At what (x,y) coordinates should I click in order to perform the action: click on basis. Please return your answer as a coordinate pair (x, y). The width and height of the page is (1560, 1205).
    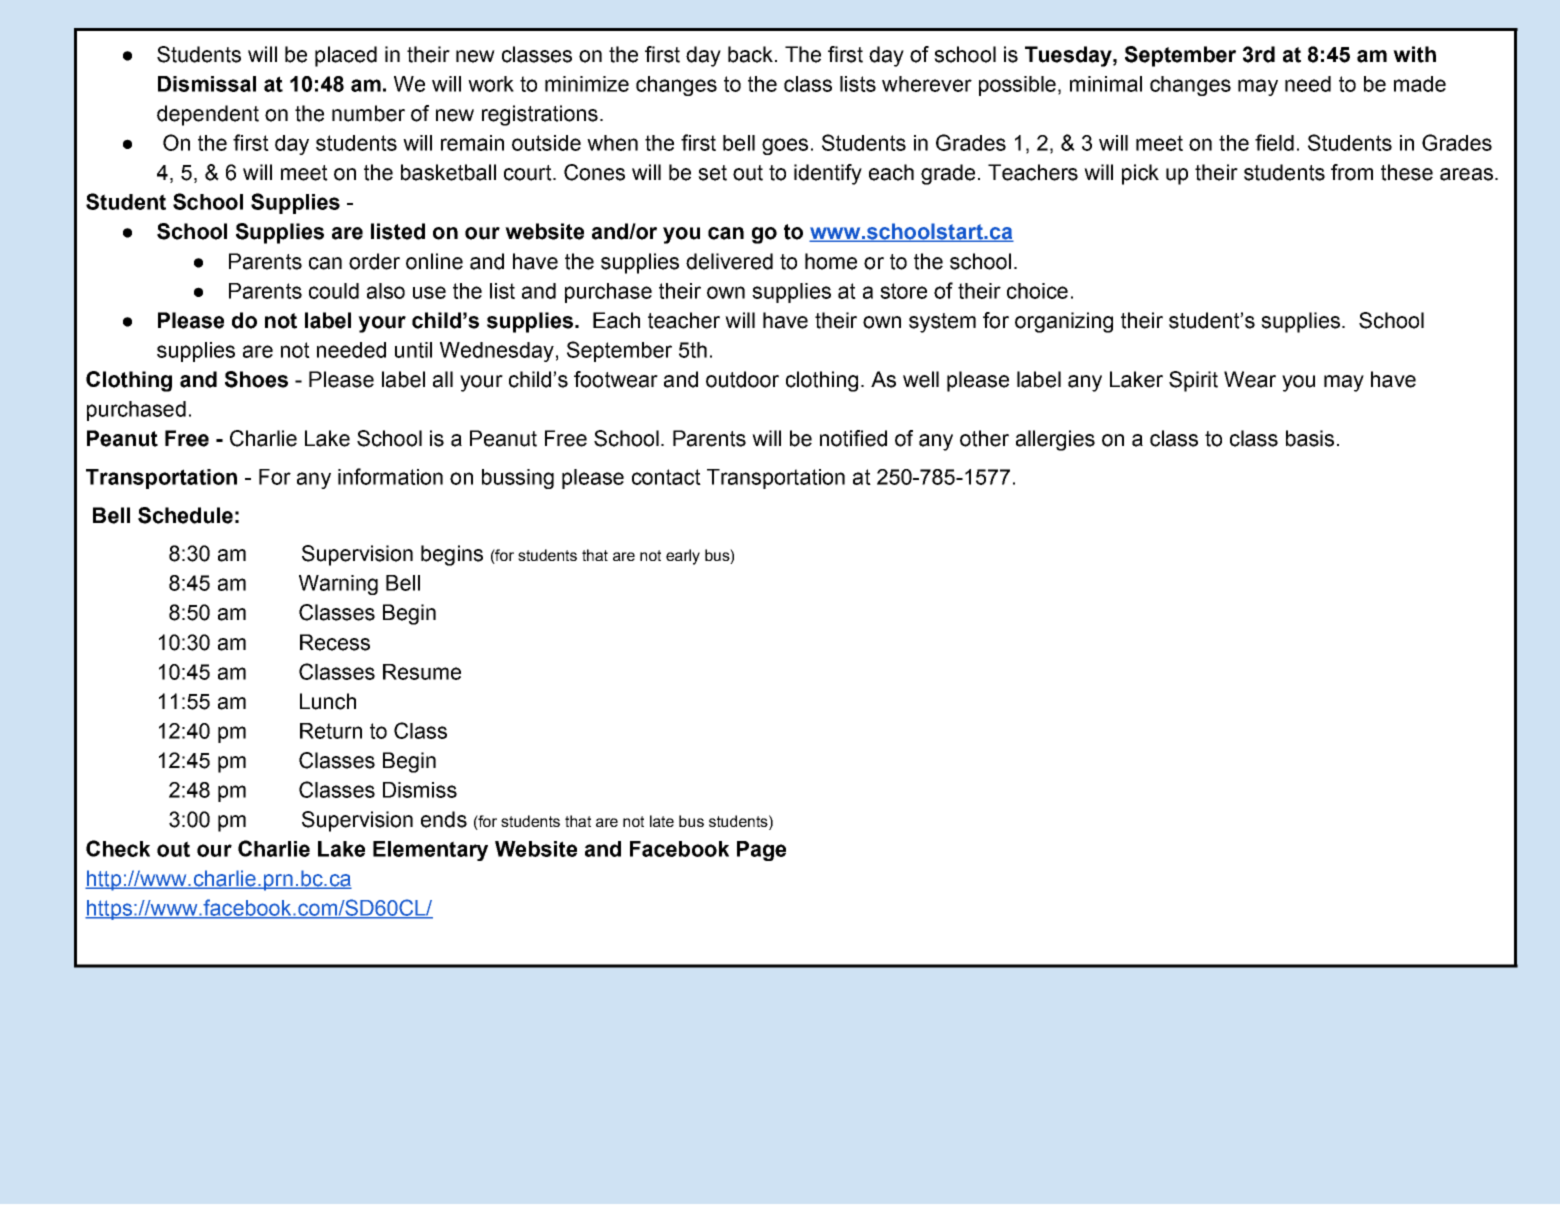
    Looking at the image, I should click on (1310, 438).
